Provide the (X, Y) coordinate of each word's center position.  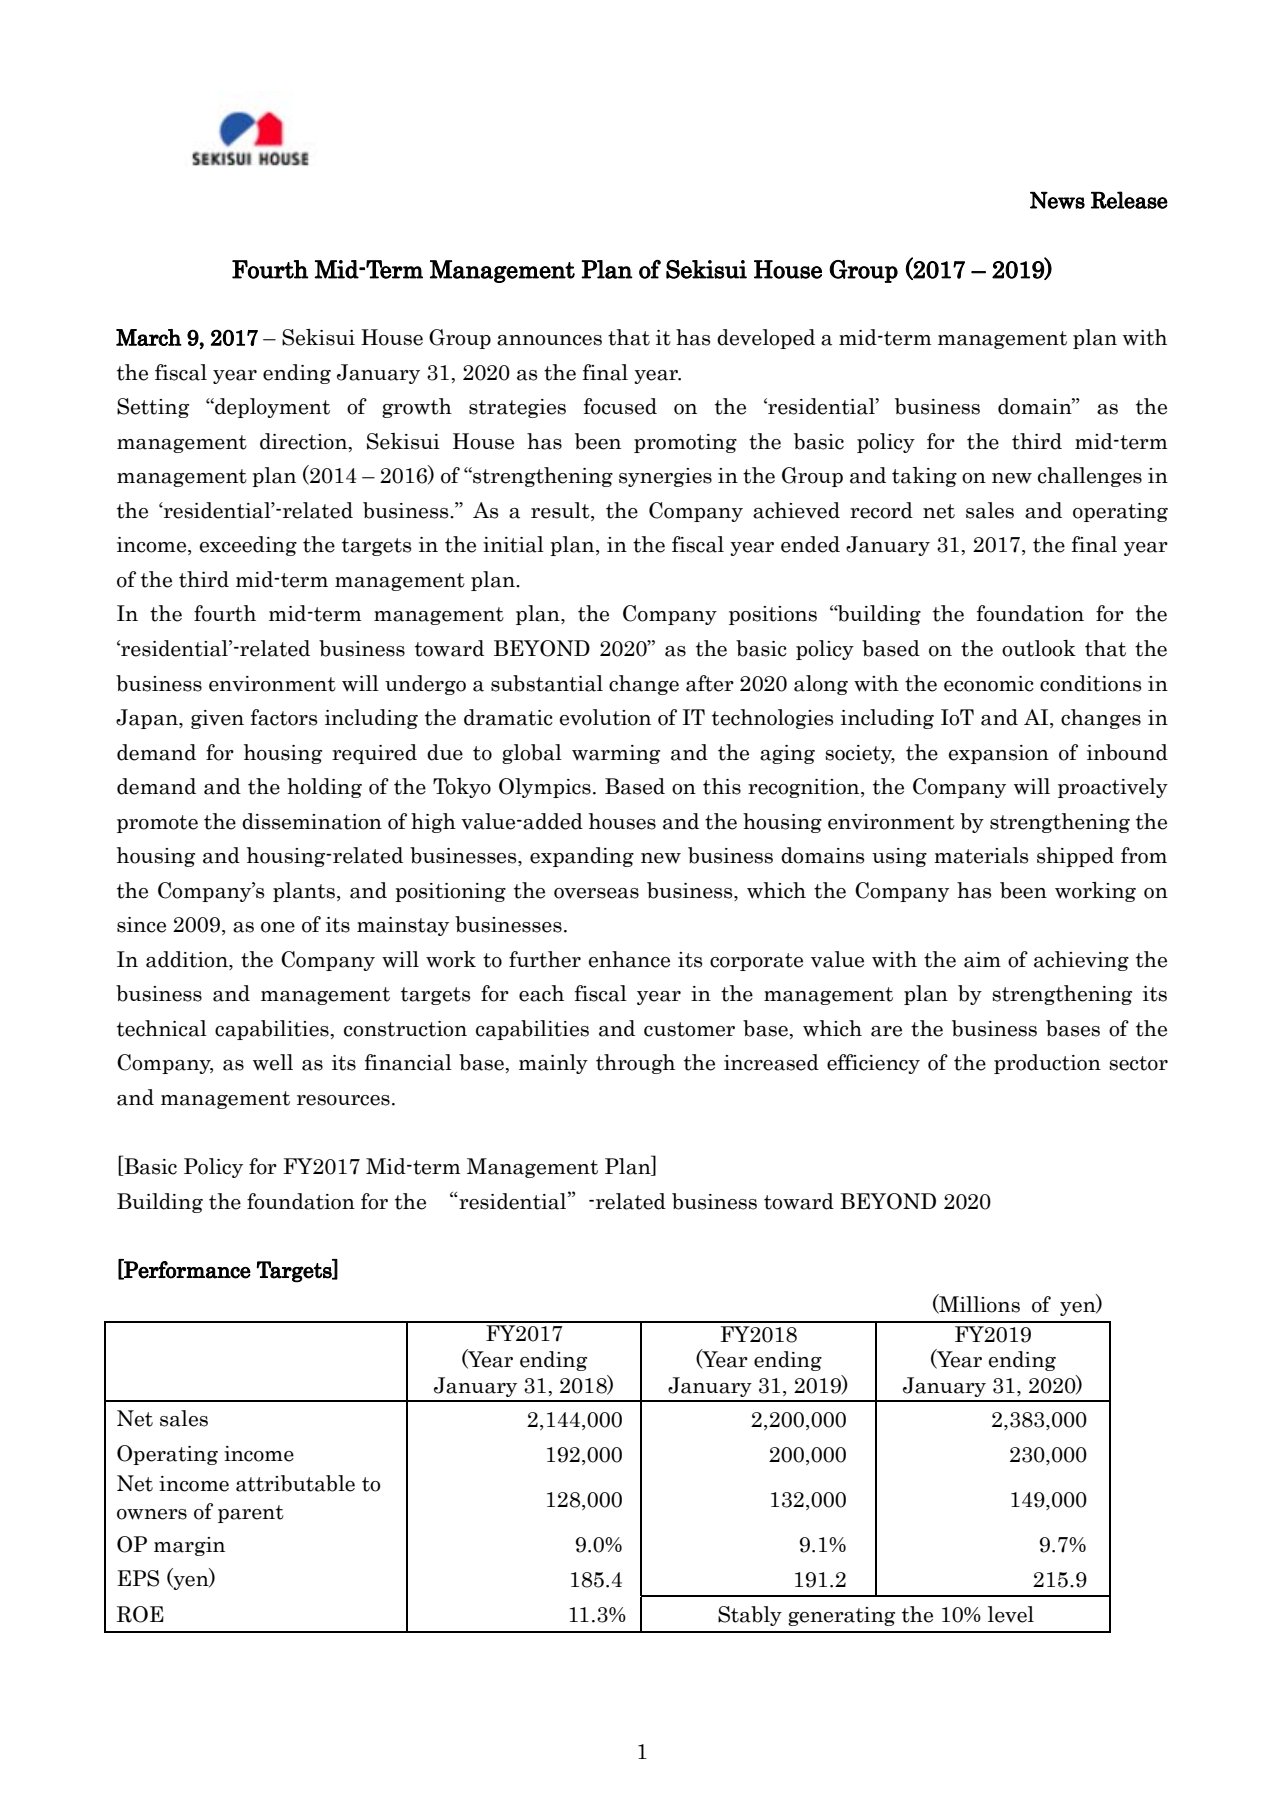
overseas (596, 893)
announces (549, 340)
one (278, 927)
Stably (750, 1616)
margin (189, 1546)
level (1011, 1614)
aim (982, 960)
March (149, 337)
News (1057, 200)
